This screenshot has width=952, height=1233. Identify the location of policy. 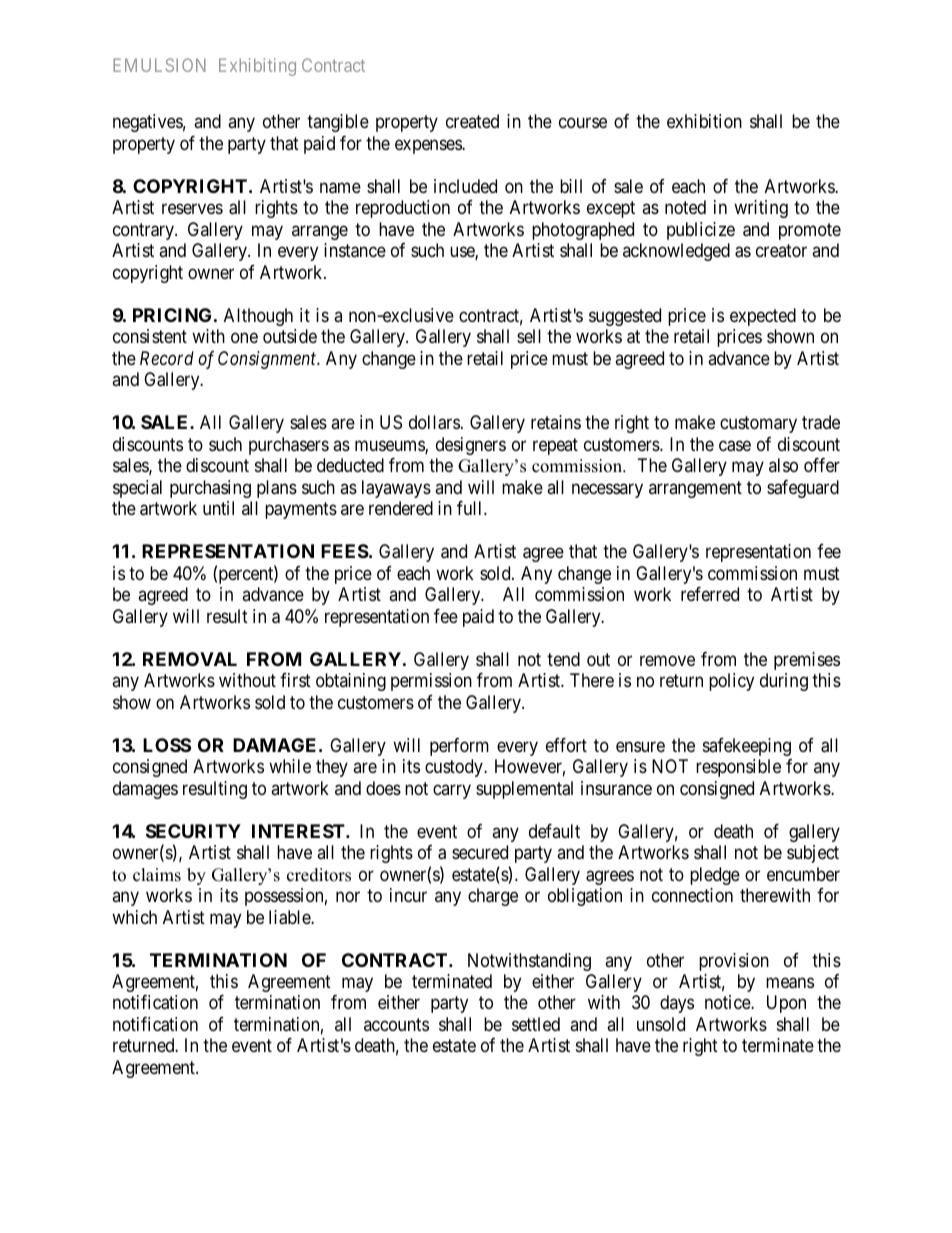
(731, 682).
